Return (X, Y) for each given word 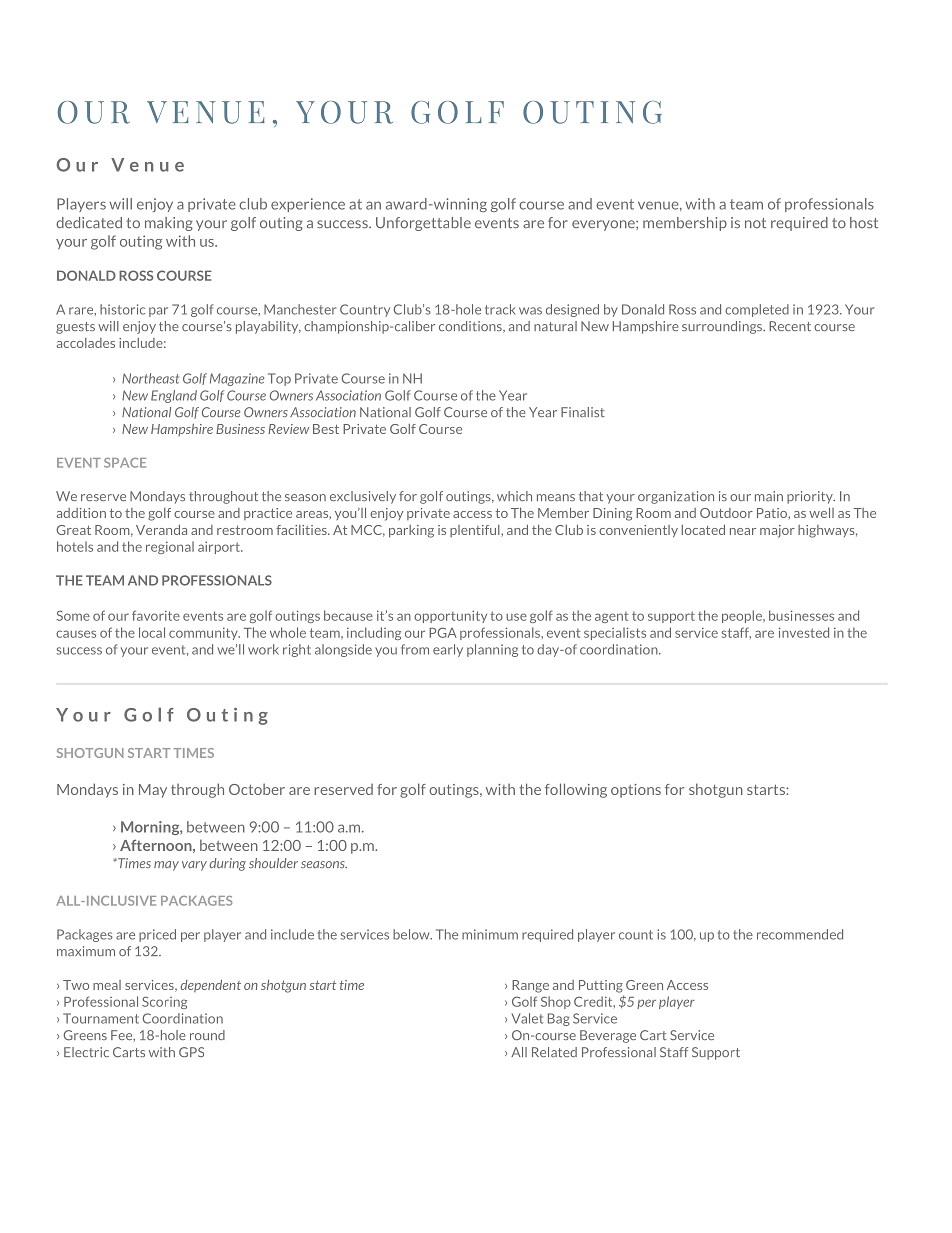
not (755, 223)
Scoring (164, 1002)
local (152, 632)
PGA (443, 632)
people (743, 616)
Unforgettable (423, 224)
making (169, 224)
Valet (527, 1018)
